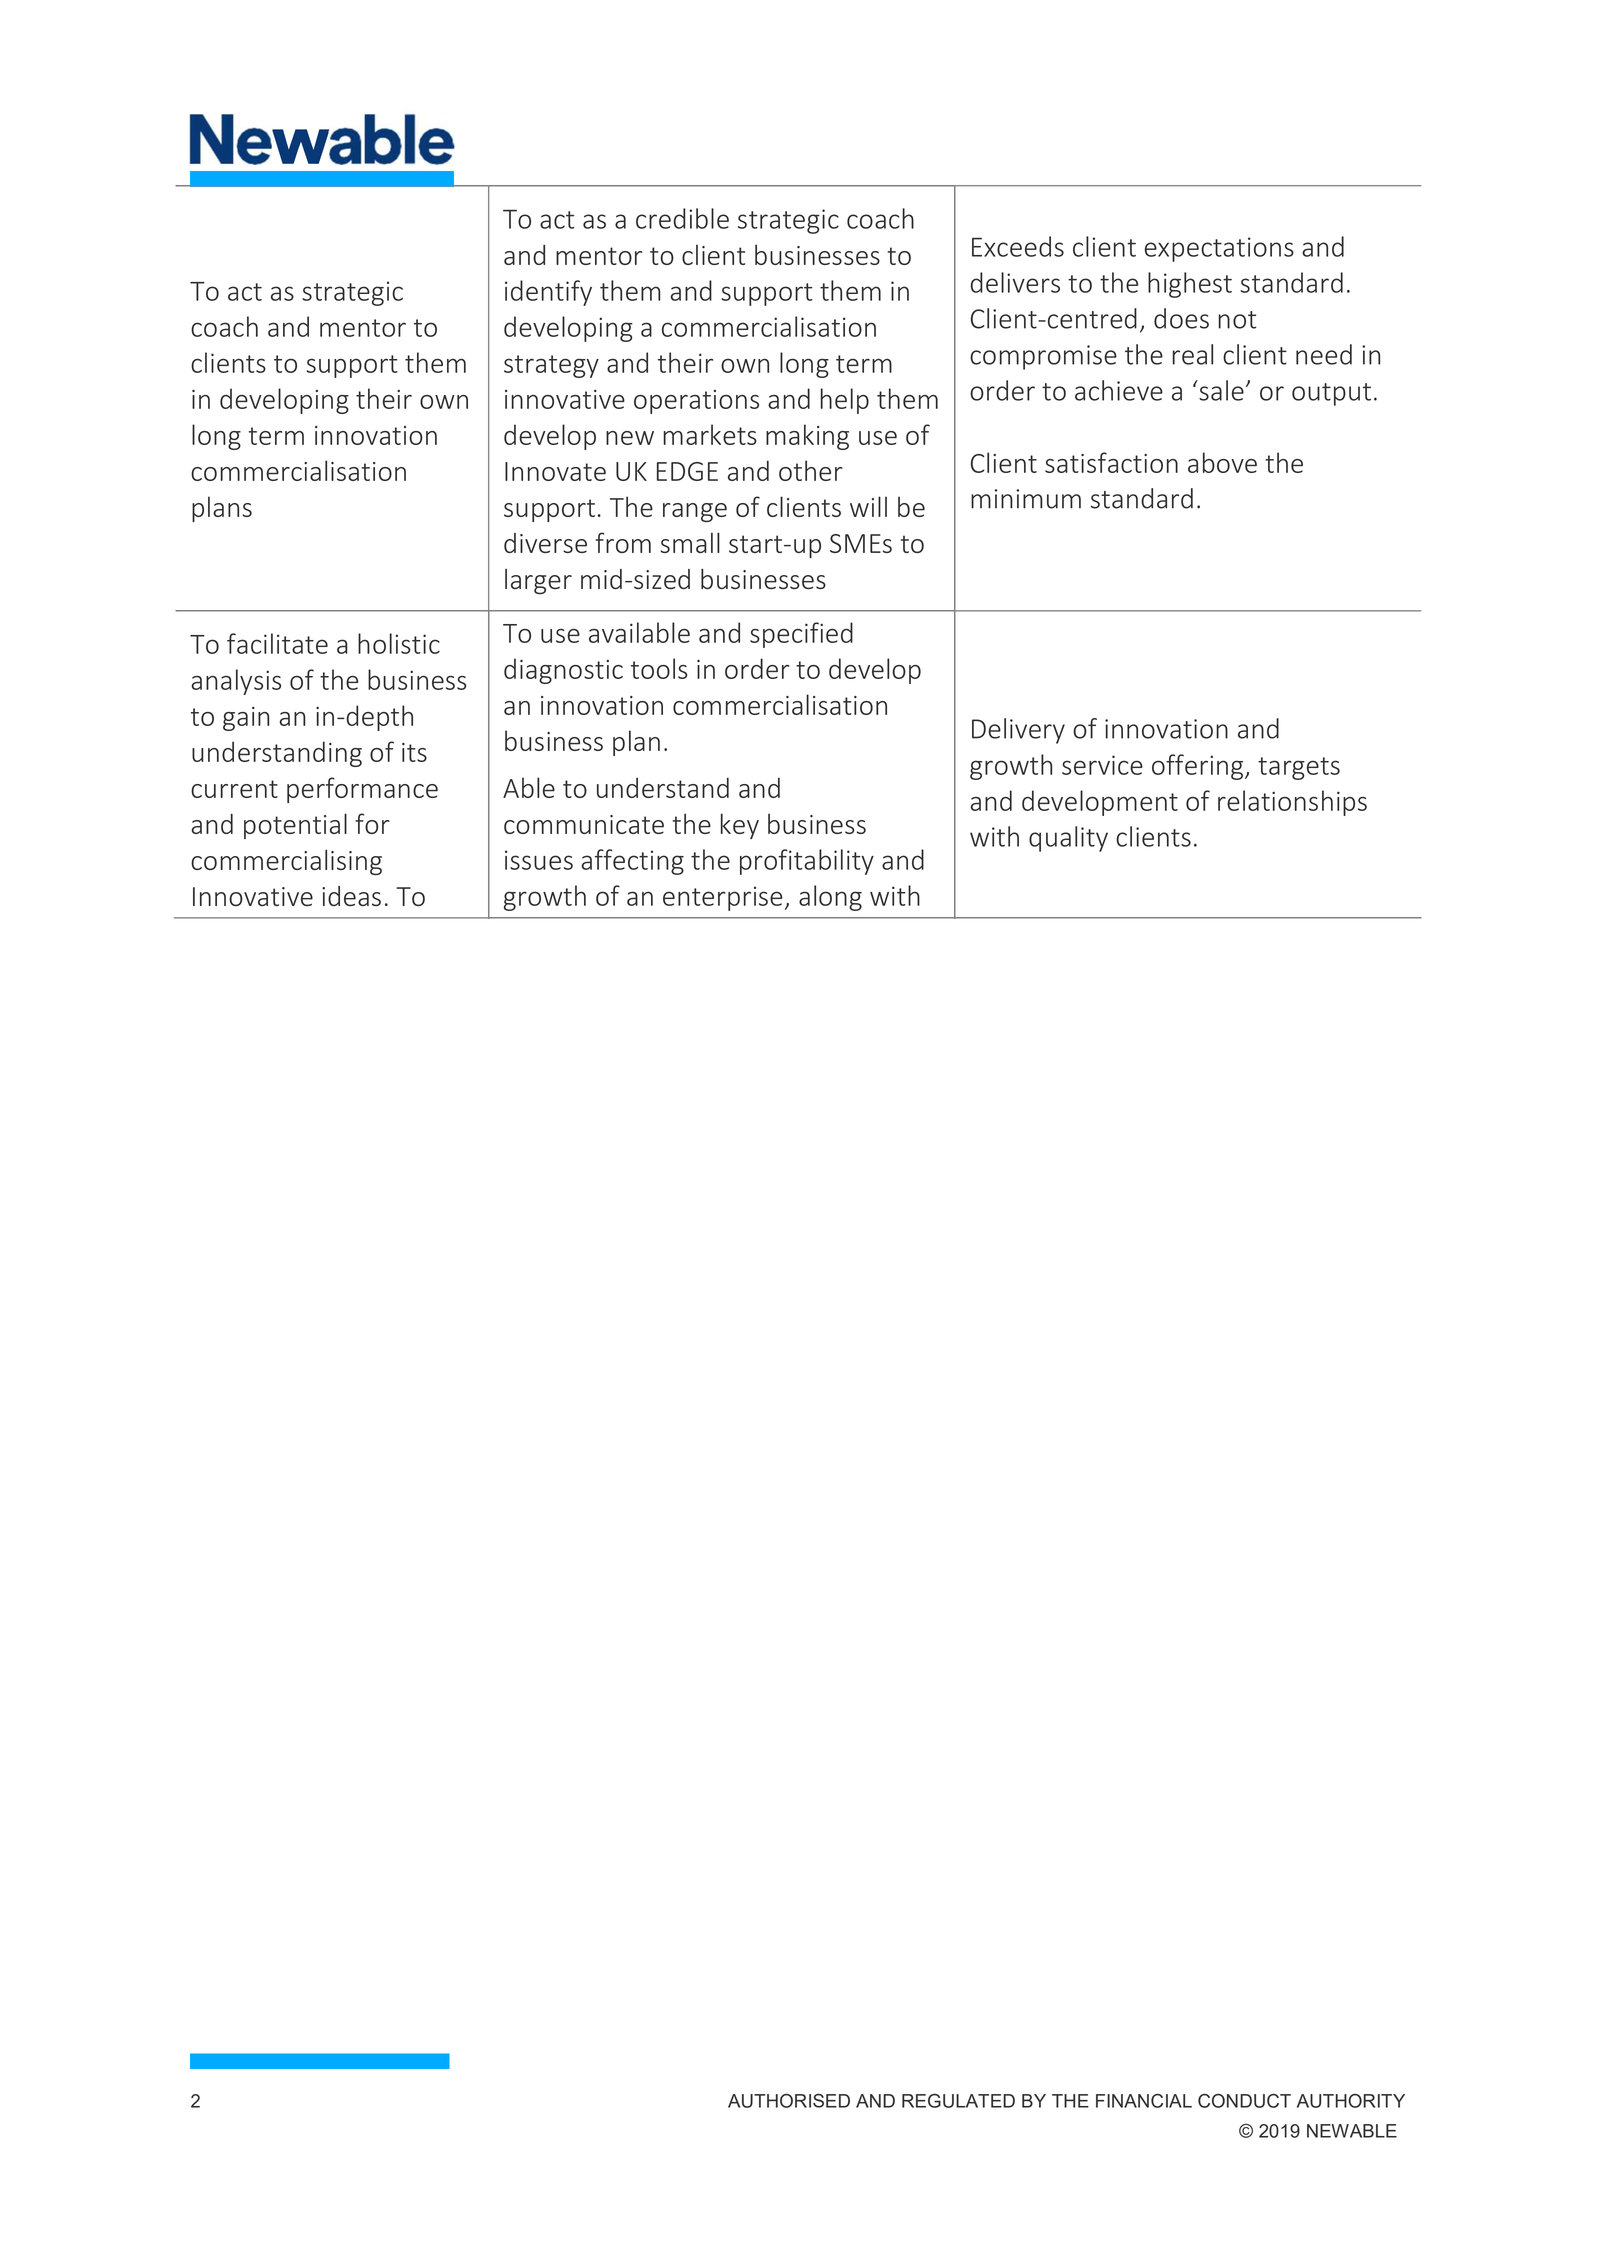 This screenshot has height=2258, width=1597. Describe the element at coordinates (789, 2100) in the screenshot. I see `AUTHORISED` at that location.
